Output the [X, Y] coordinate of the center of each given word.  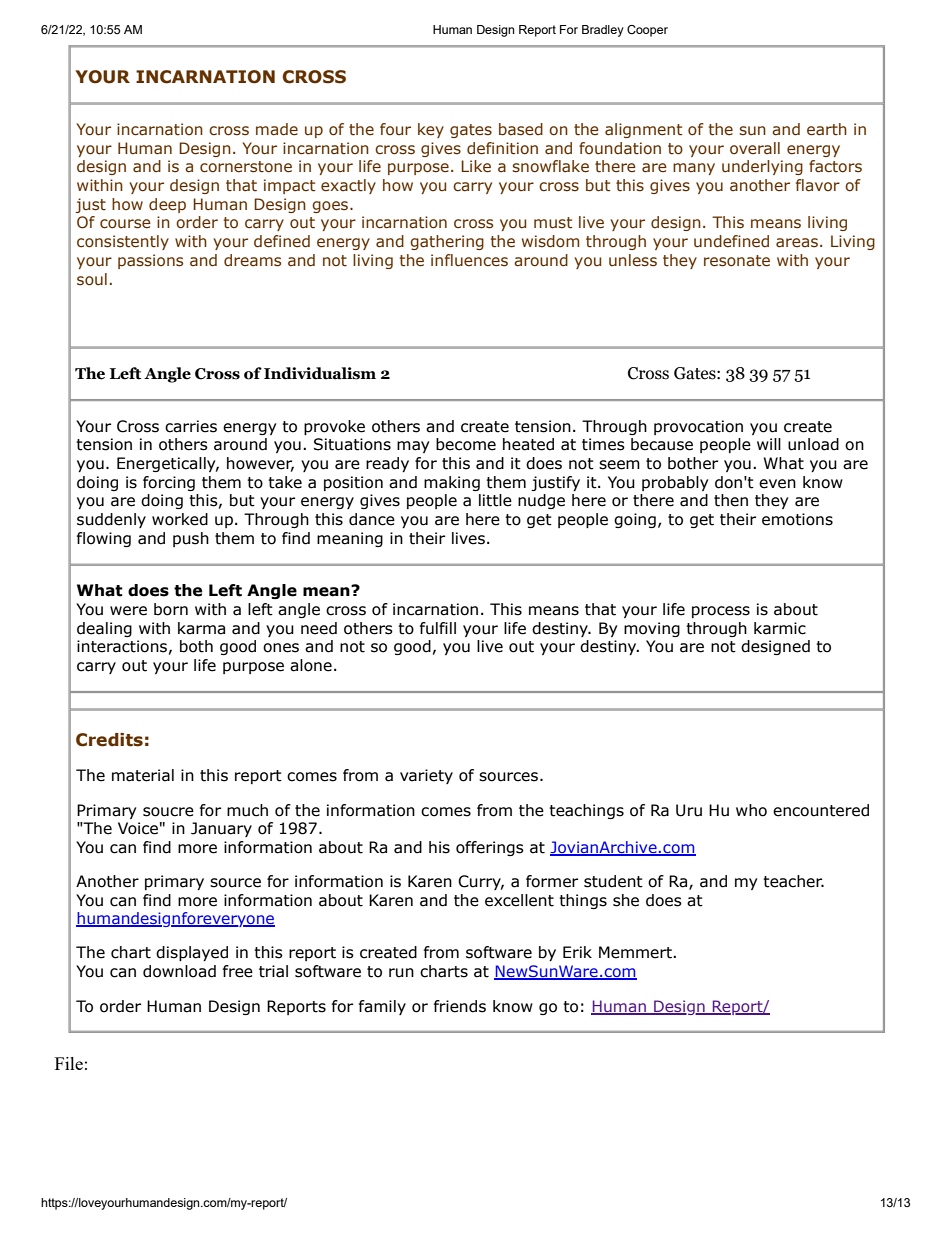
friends [460, 1006]
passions [150, 261]
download [179, 971]
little [495, 500]
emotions [797, 519]
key [431, 130]
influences [469, 260]
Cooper [647, 31]
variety [426, 776]
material [143, 775]
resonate [737, 261]
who [751, 810]
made [277, 129]
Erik [577, 952]
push [191, 539]
